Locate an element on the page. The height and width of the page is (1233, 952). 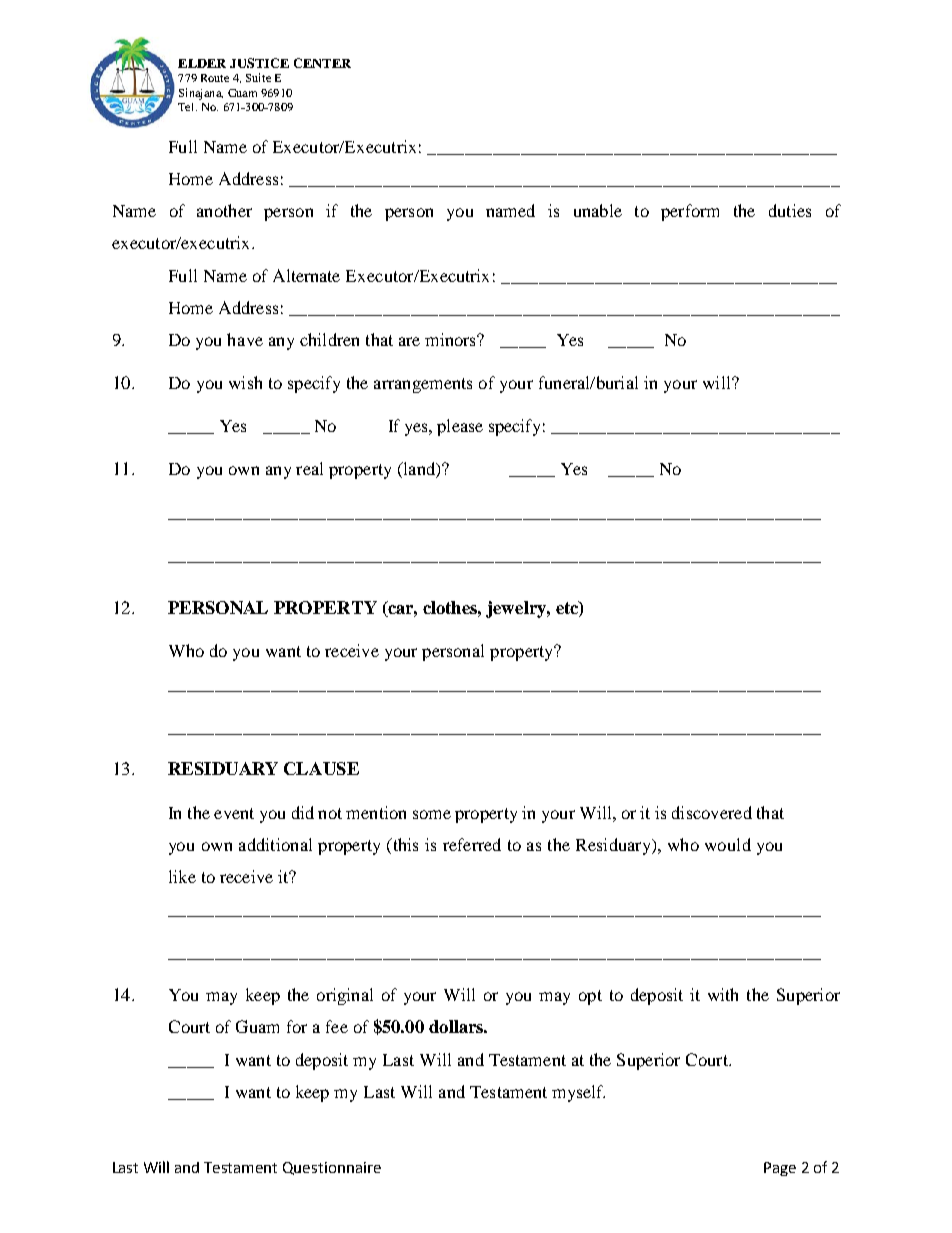
perform is located at coordinates (690, 212).
